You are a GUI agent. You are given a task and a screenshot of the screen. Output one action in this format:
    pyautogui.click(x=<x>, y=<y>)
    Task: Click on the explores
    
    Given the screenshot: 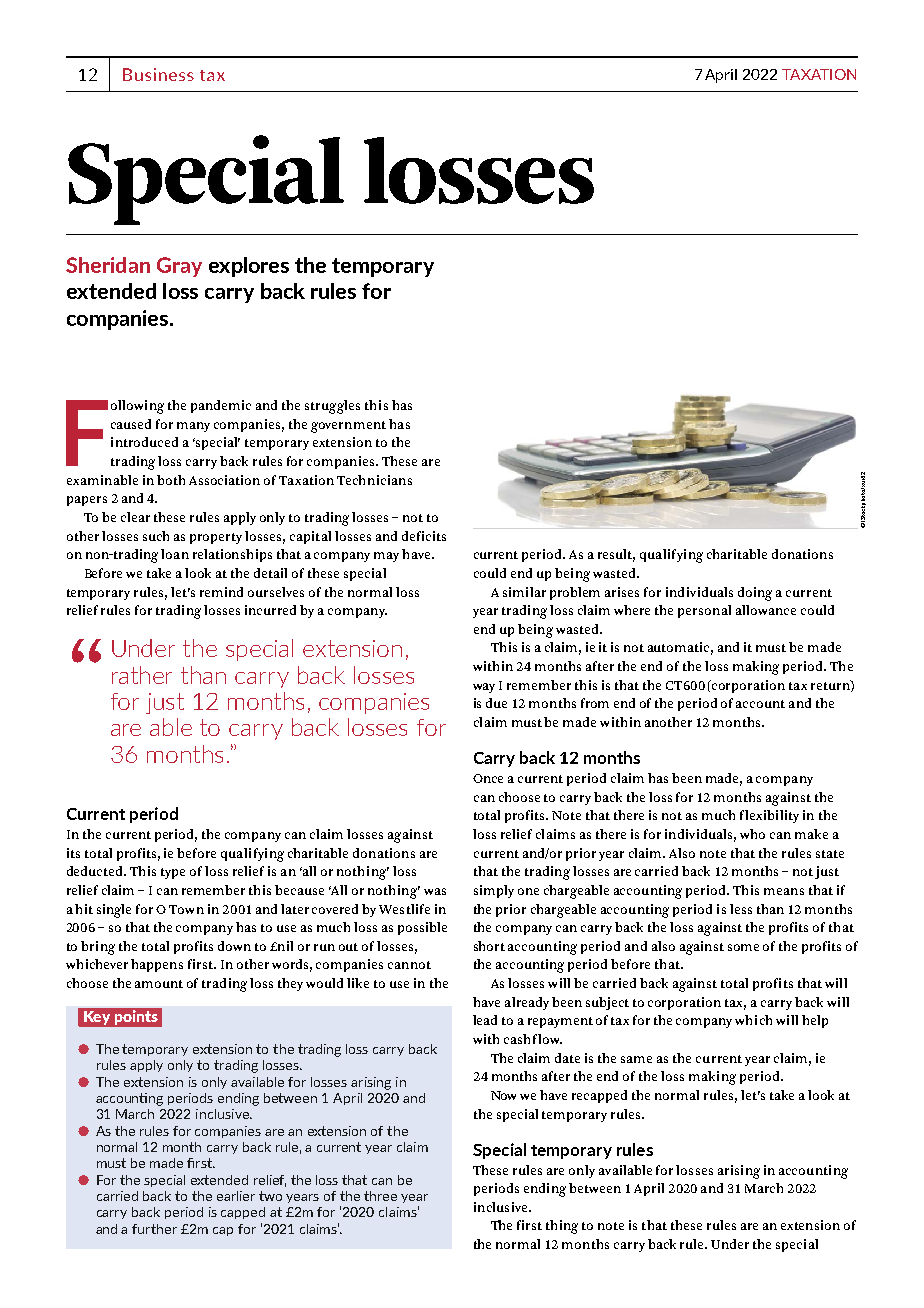 What is the action you would take?
    pyautogui.click(x=249, y=267)
